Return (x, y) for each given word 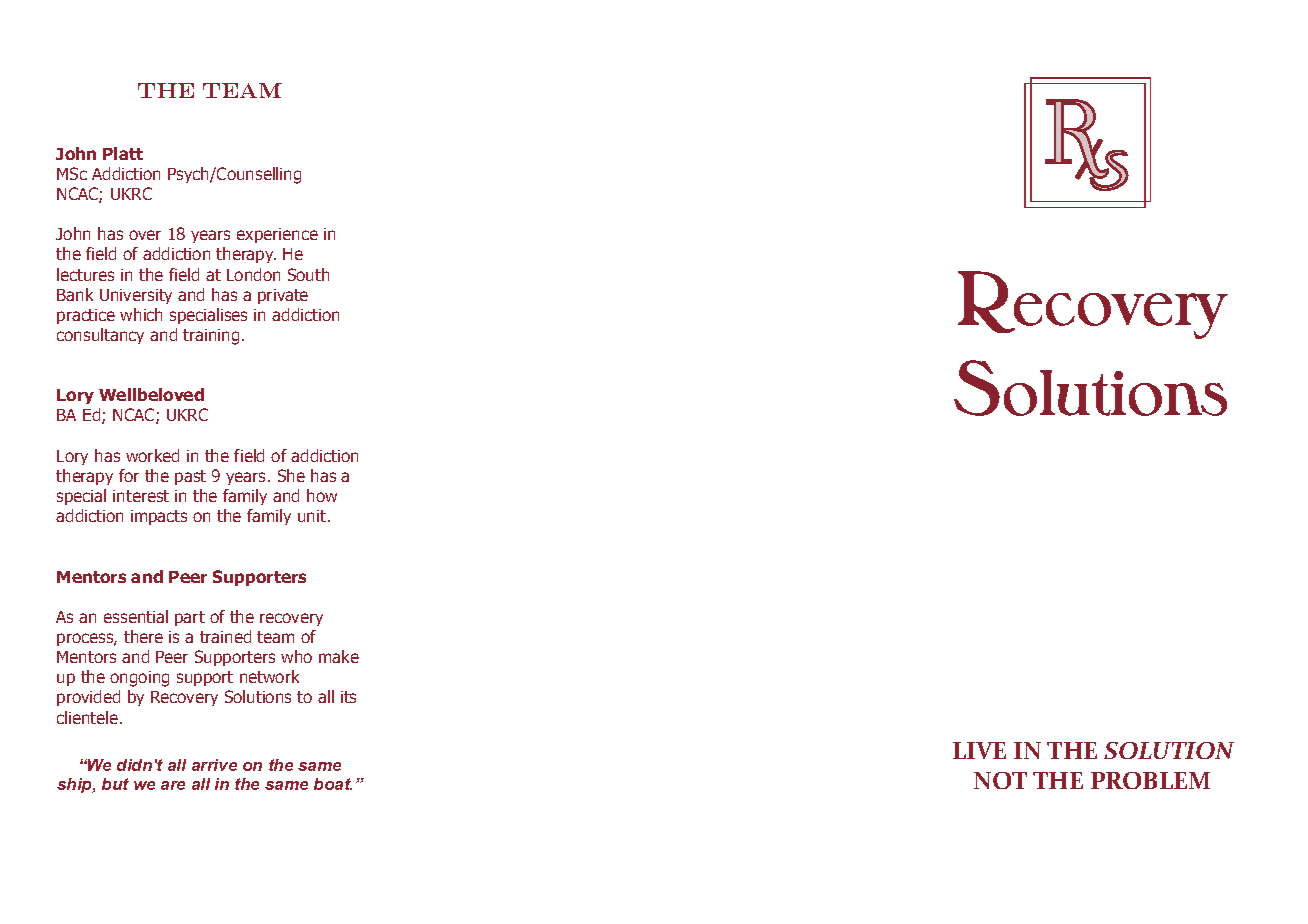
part (190, 618)
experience (277, 235)
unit (313, 516)
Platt (123, 153)
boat (333, 784)
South (308, 274)
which (141, 314)
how (322, 495)
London (253, 274)
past (190, 477)
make (339, 656)
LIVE (979, 750)
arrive (214, 765)
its (348, 697)
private (283, 296)
